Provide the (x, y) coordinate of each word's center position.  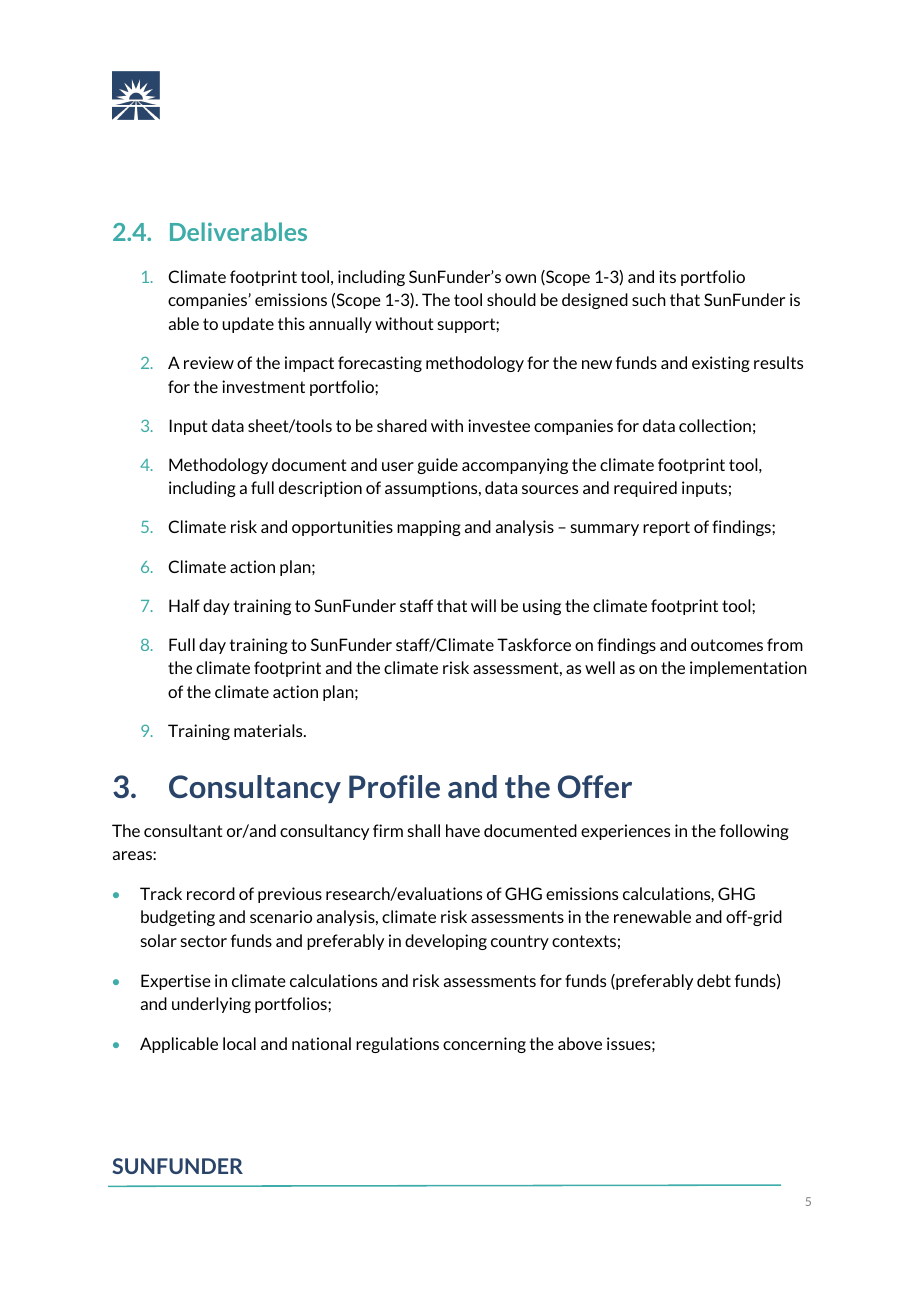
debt (714, 980)
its (667, 276)
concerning (484, 1045)
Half (184, 605)
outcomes (727, 645)
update (248, 325)
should (511, 299)
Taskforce (534, 644)
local (239, 1043)
